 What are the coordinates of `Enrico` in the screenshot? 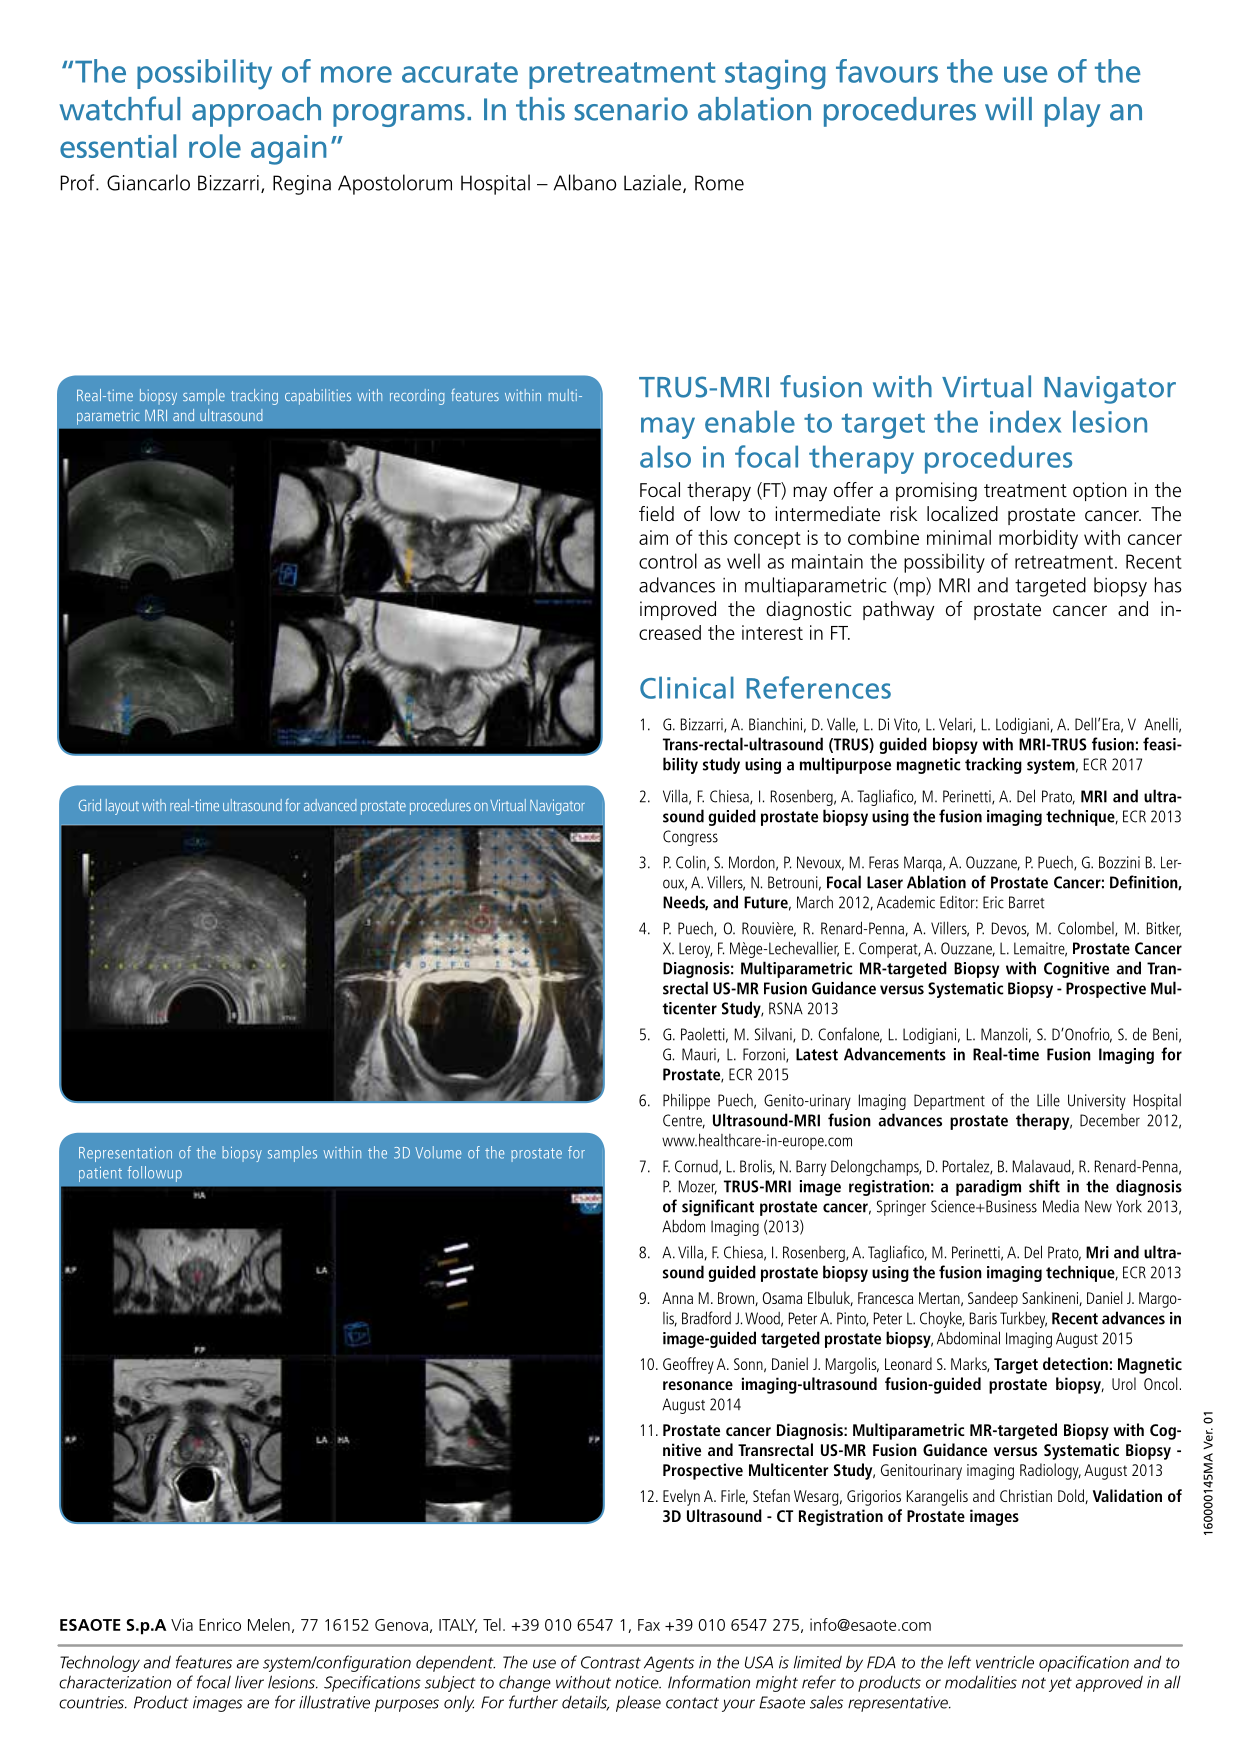 It's located at (220, 1624).
